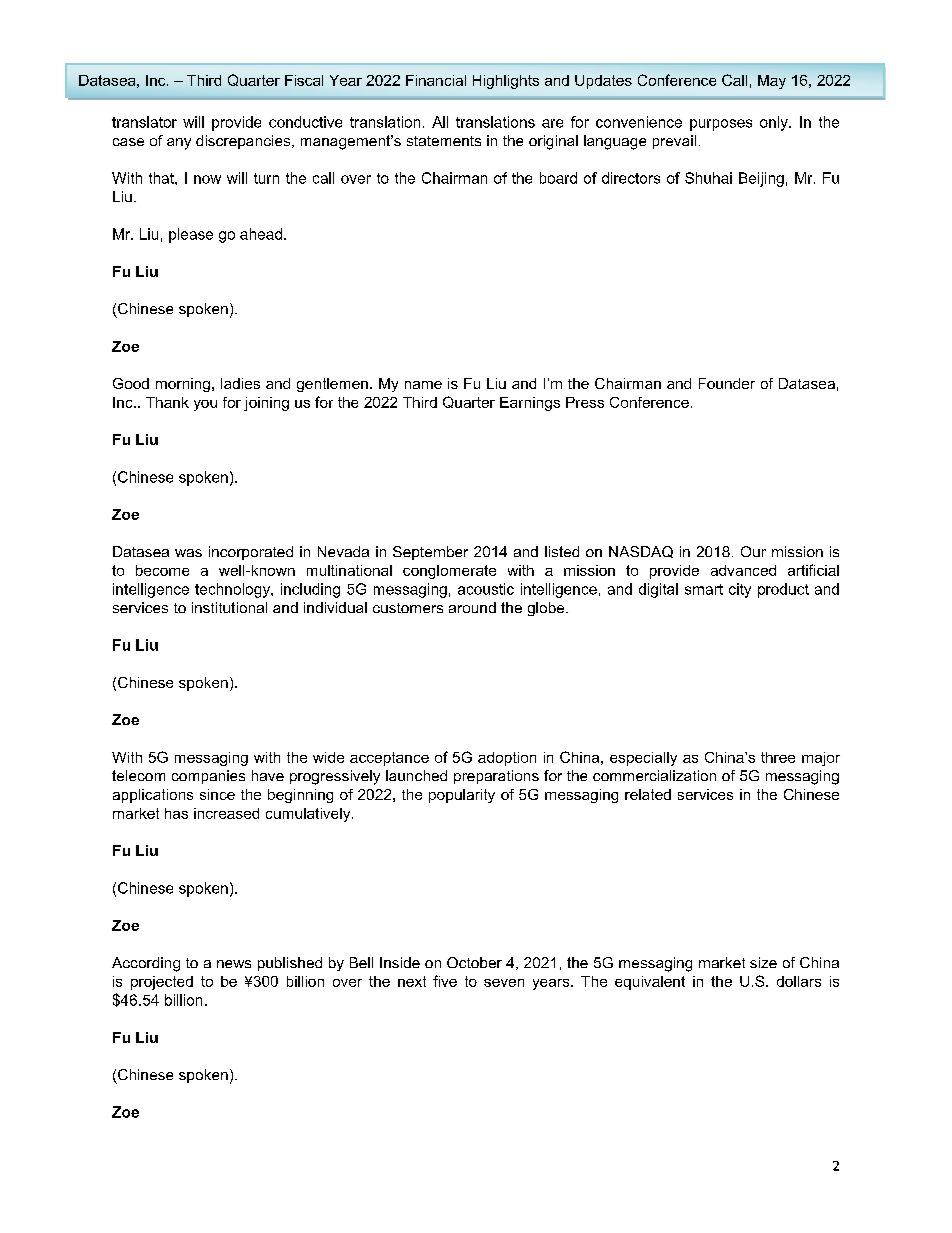 The width and height of the screenshot is (952, 1233). What do you see at coordinates (721, 125) in the screenshot?
I see `purposes` at bounding box center [721, 125].
